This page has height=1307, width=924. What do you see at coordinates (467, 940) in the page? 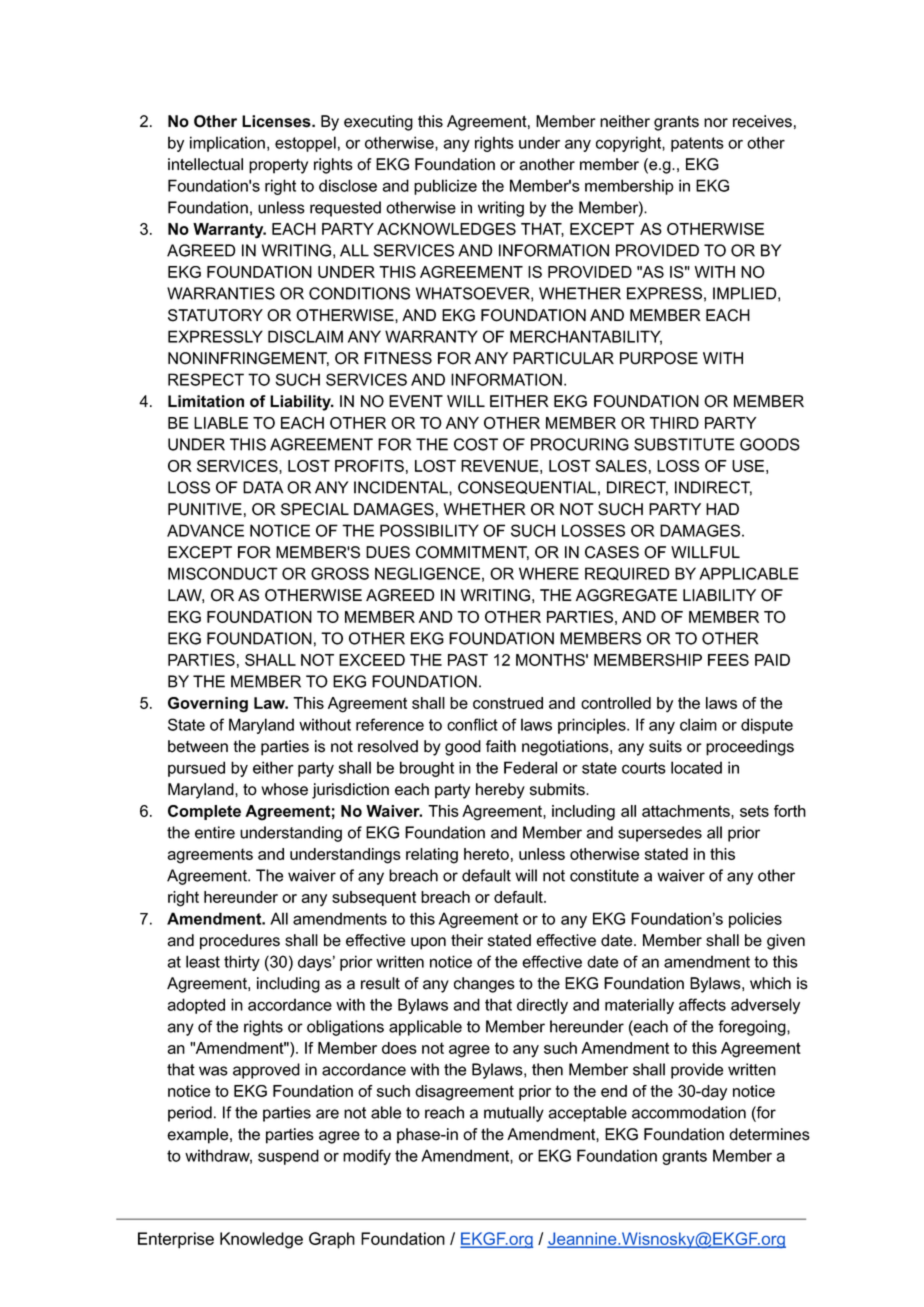
I see `their` at bounding box center [467, 940].
